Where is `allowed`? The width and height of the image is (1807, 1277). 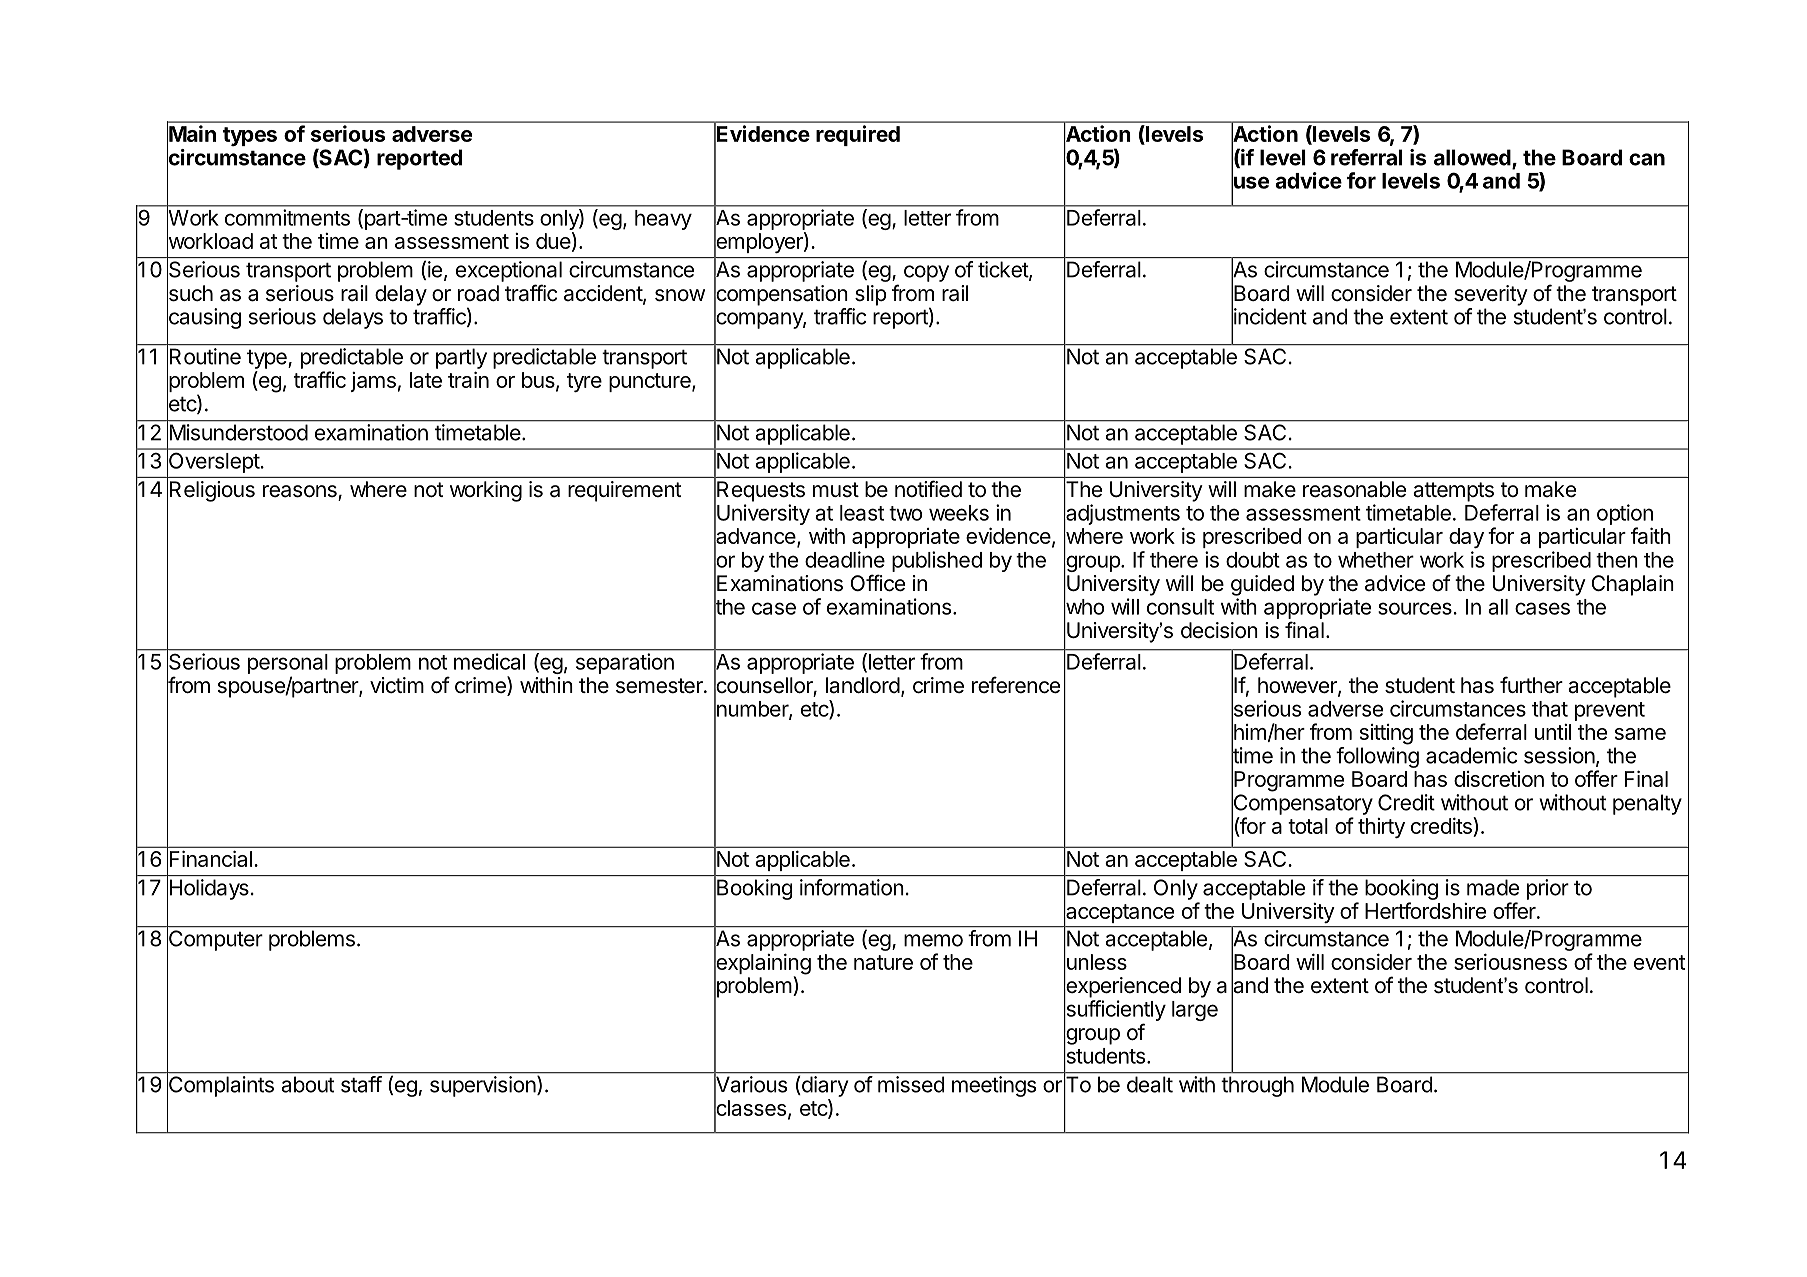
allowed is located at coordinates (1472, 157).
